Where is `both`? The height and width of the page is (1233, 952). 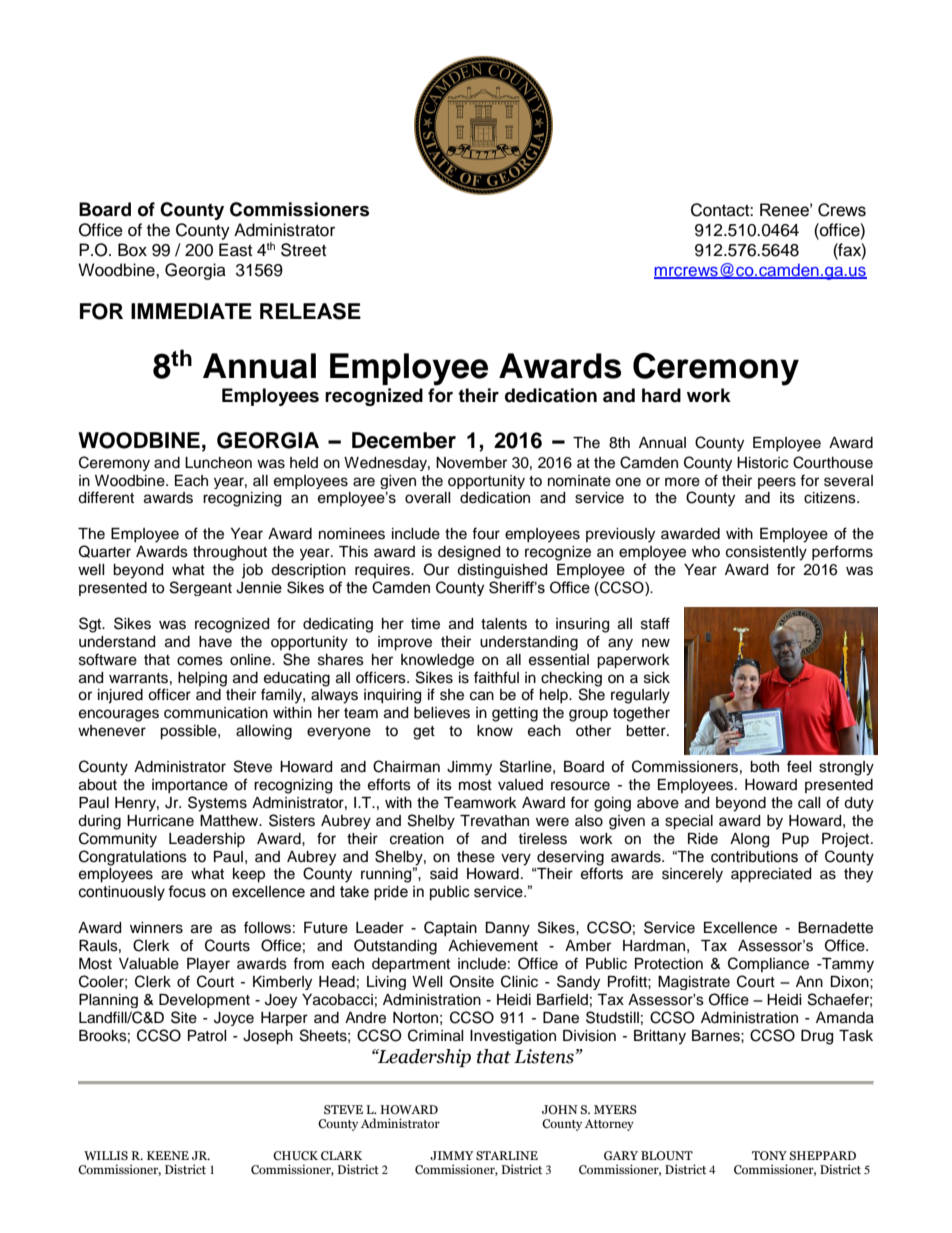
both is located at coordinates (764, 767).
